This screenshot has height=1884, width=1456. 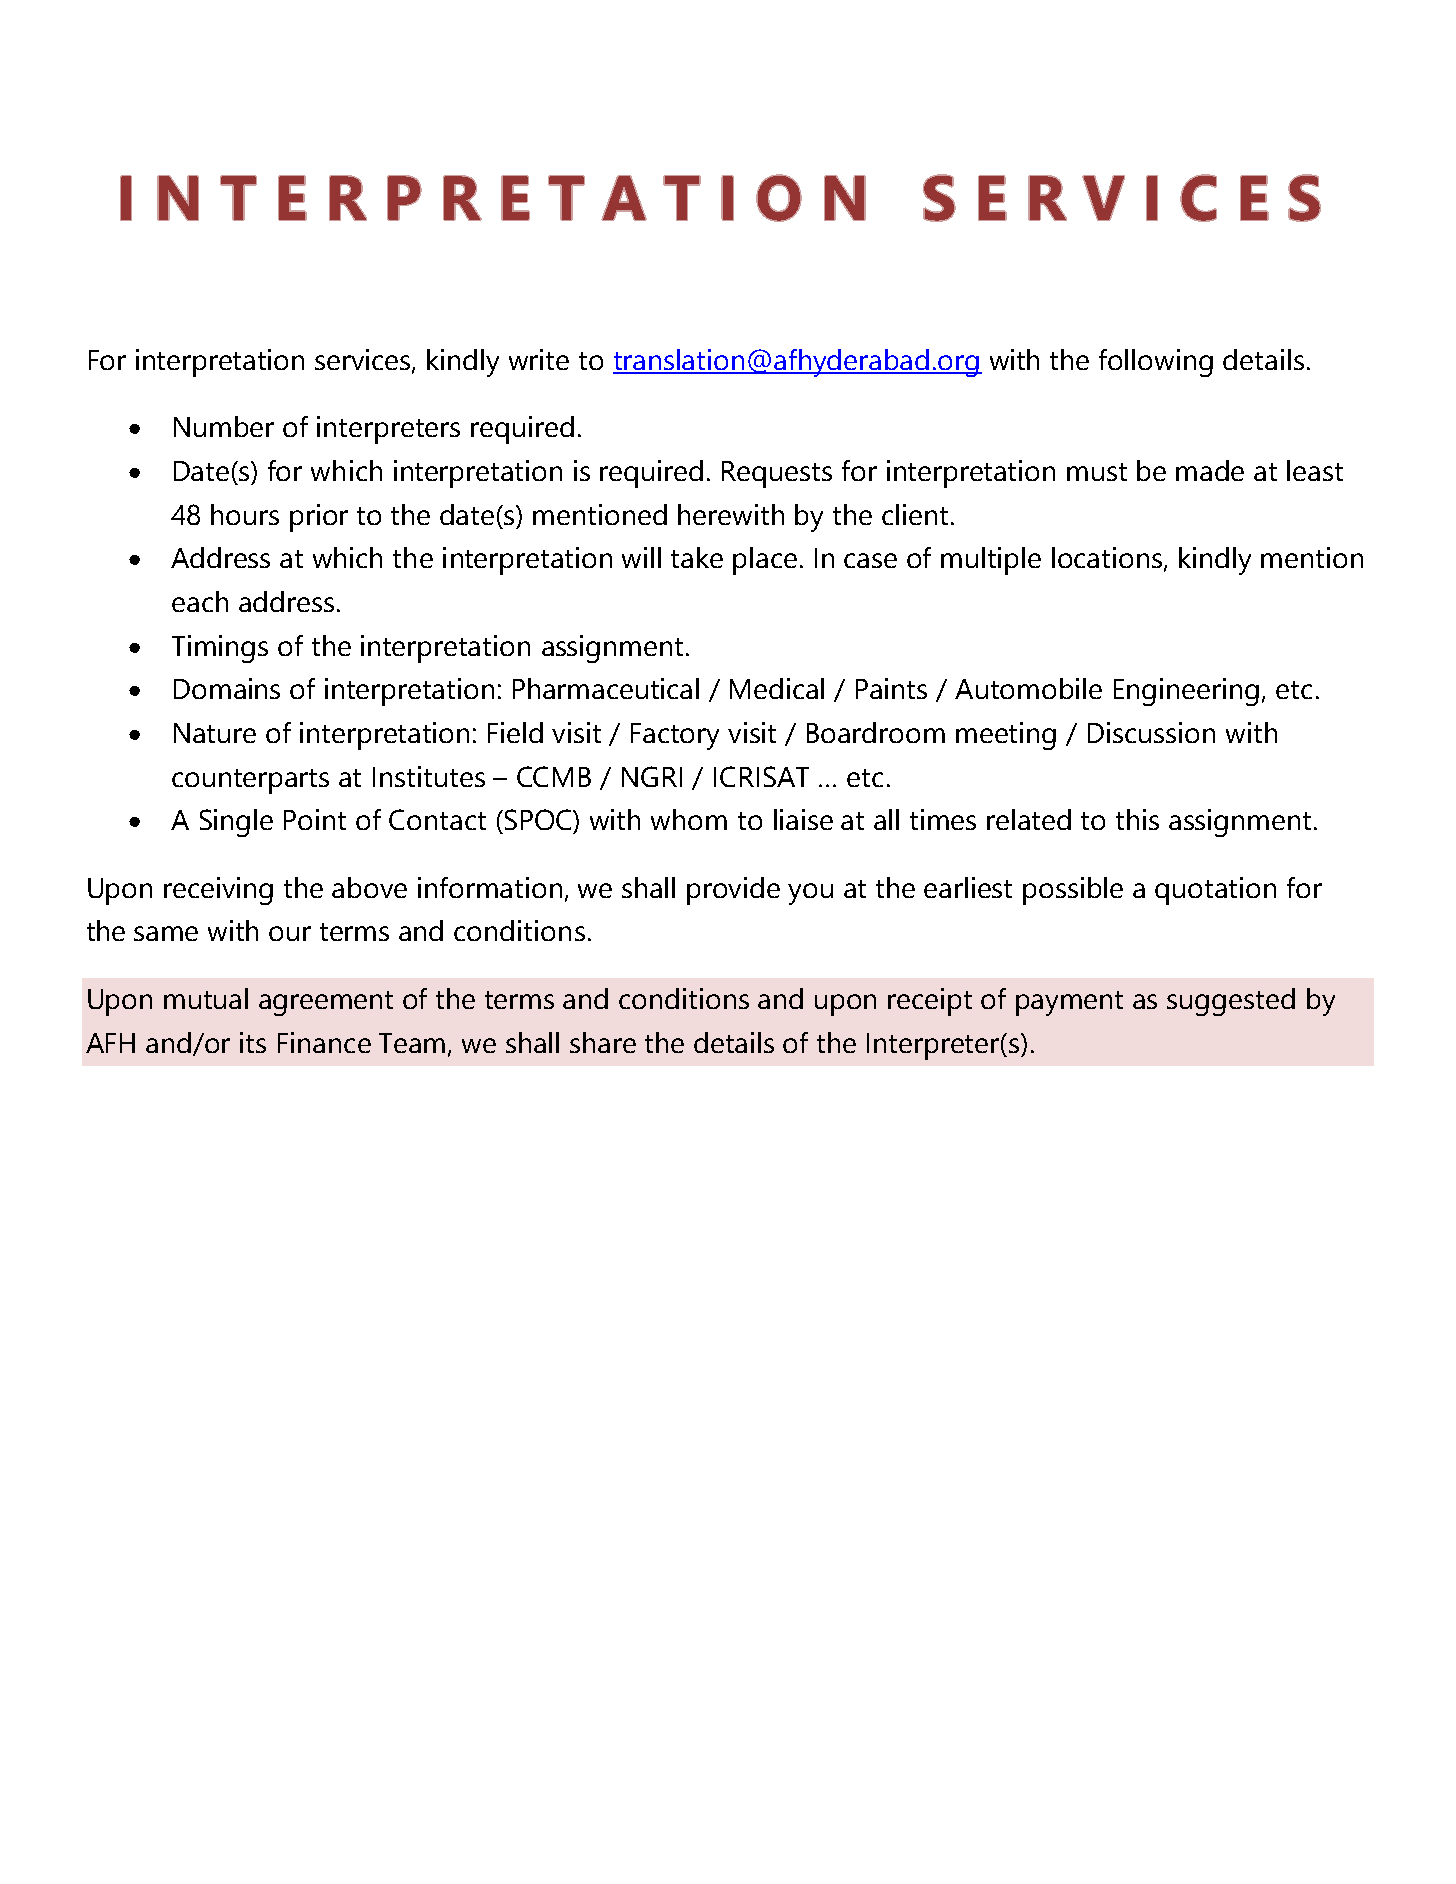 I want to click on Number, so click(x=224, y=426).
